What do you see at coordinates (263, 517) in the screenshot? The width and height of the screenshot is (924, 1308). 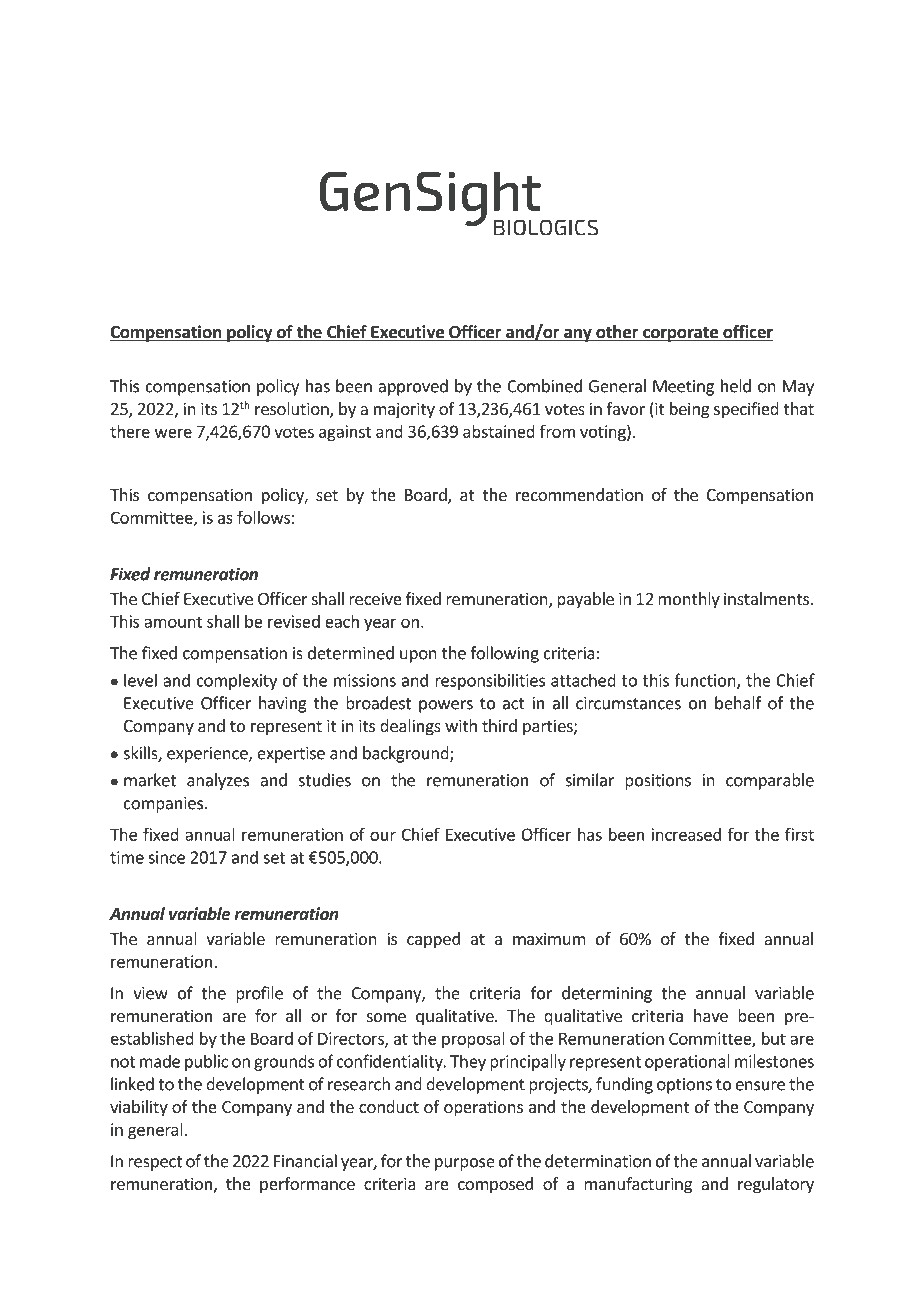 I see `follows` at bounding box center [263, 517].
